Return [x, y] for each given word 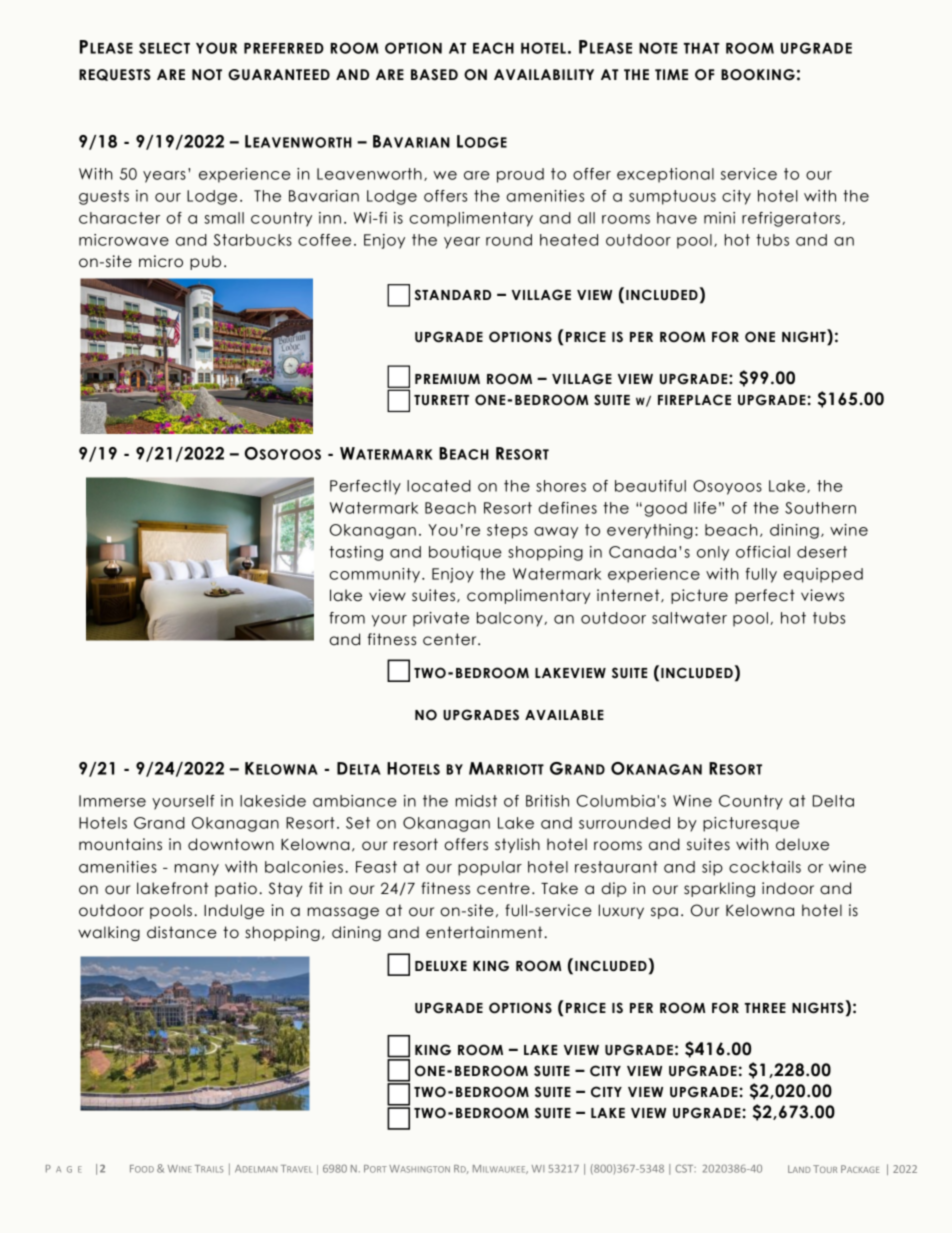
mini [719, 218]
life [705, 508]
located [439, 486]
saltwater [689, 618]
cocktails [765, 867]
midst [476, 801]
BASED [434, 75]
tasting [356, 553]
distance [182, 932]
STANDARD [453, 295]
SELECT [164, 48]
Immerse [112, 801]
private [441, 619]
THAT [702, 48]
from [347, 618]
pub [205, 262]
